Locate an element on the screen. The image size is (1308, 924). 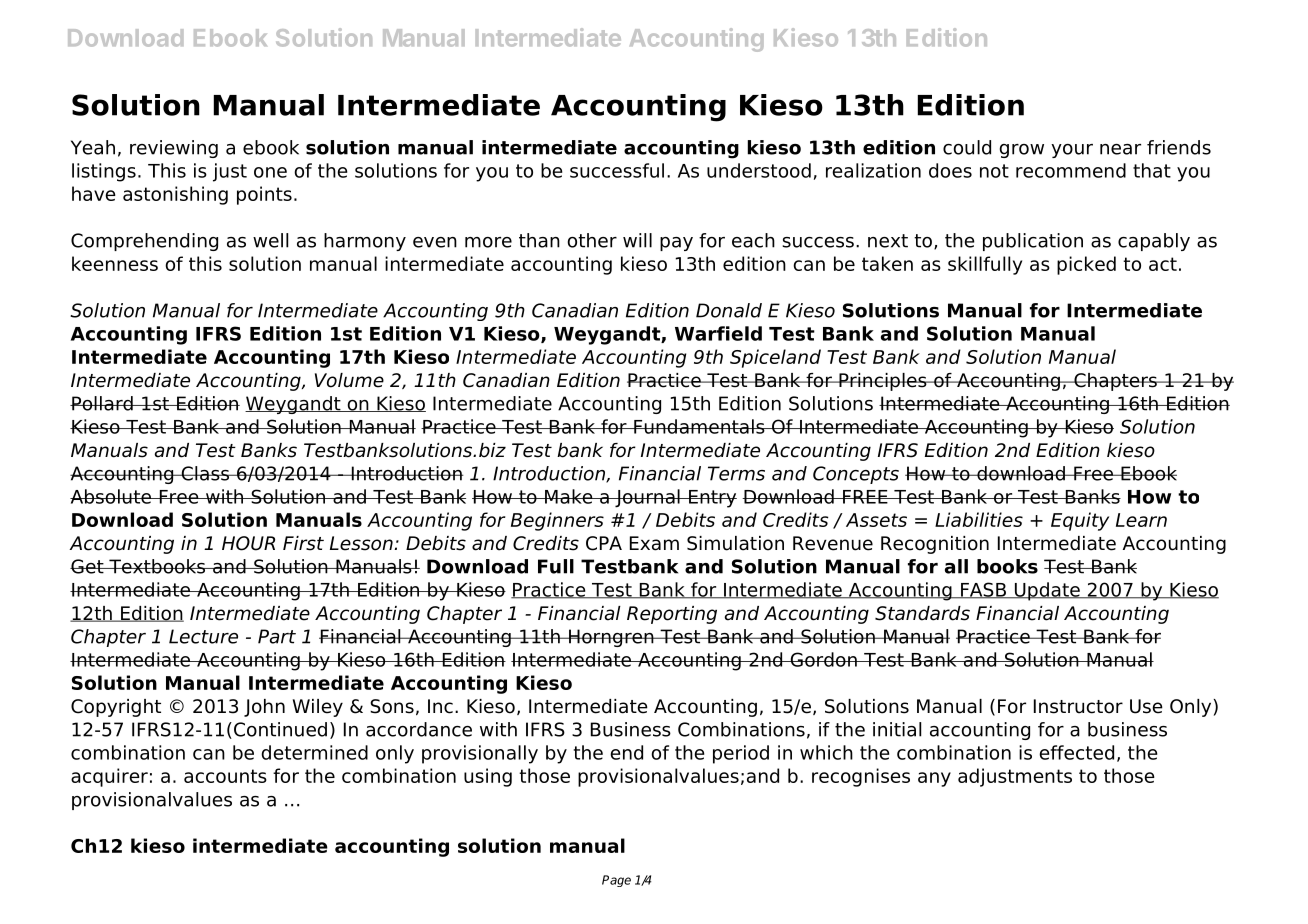
recommend is located at coordinates (1071, 170).
